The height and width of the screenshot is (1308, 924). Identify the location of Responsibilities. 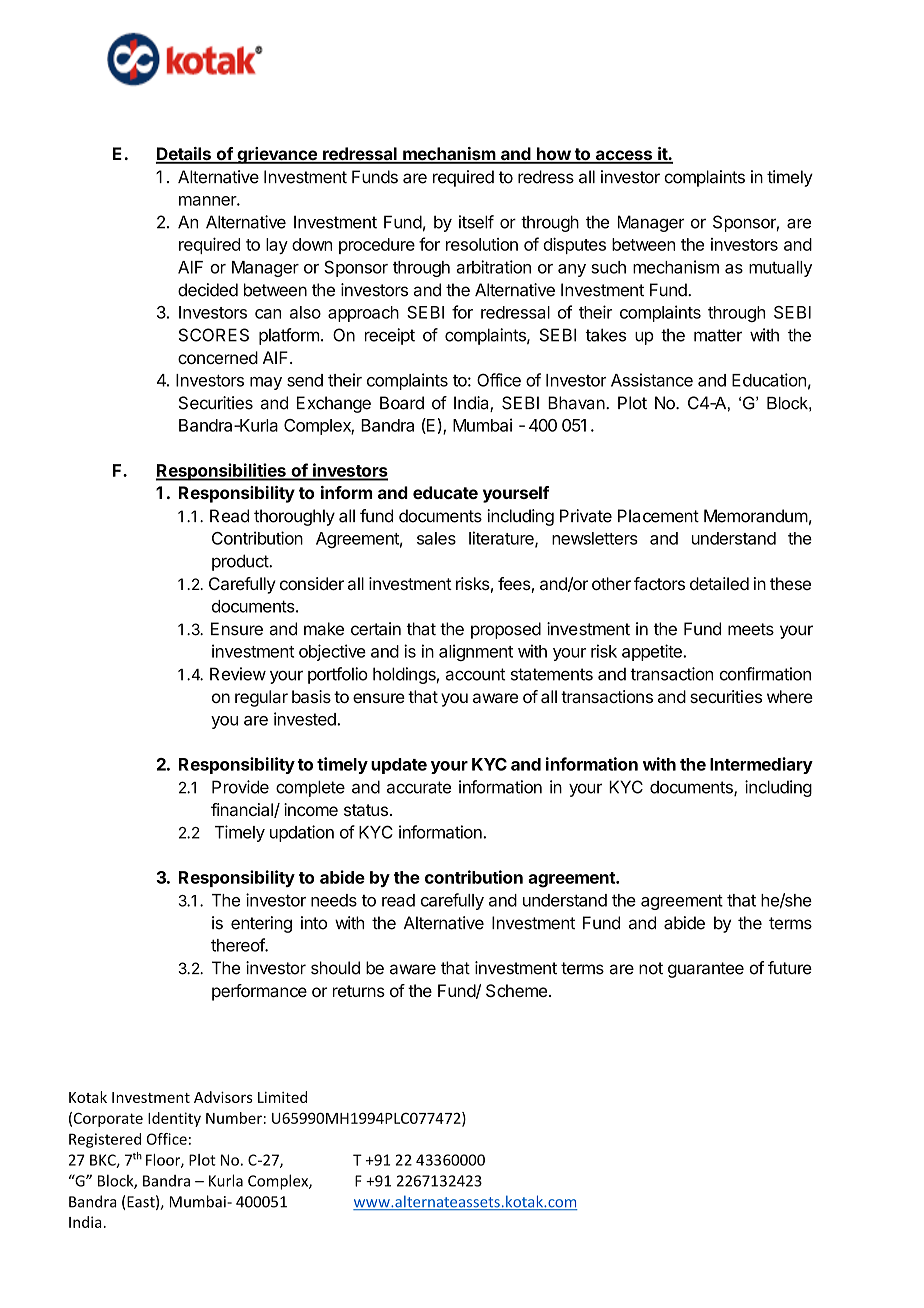
(222, 472).
